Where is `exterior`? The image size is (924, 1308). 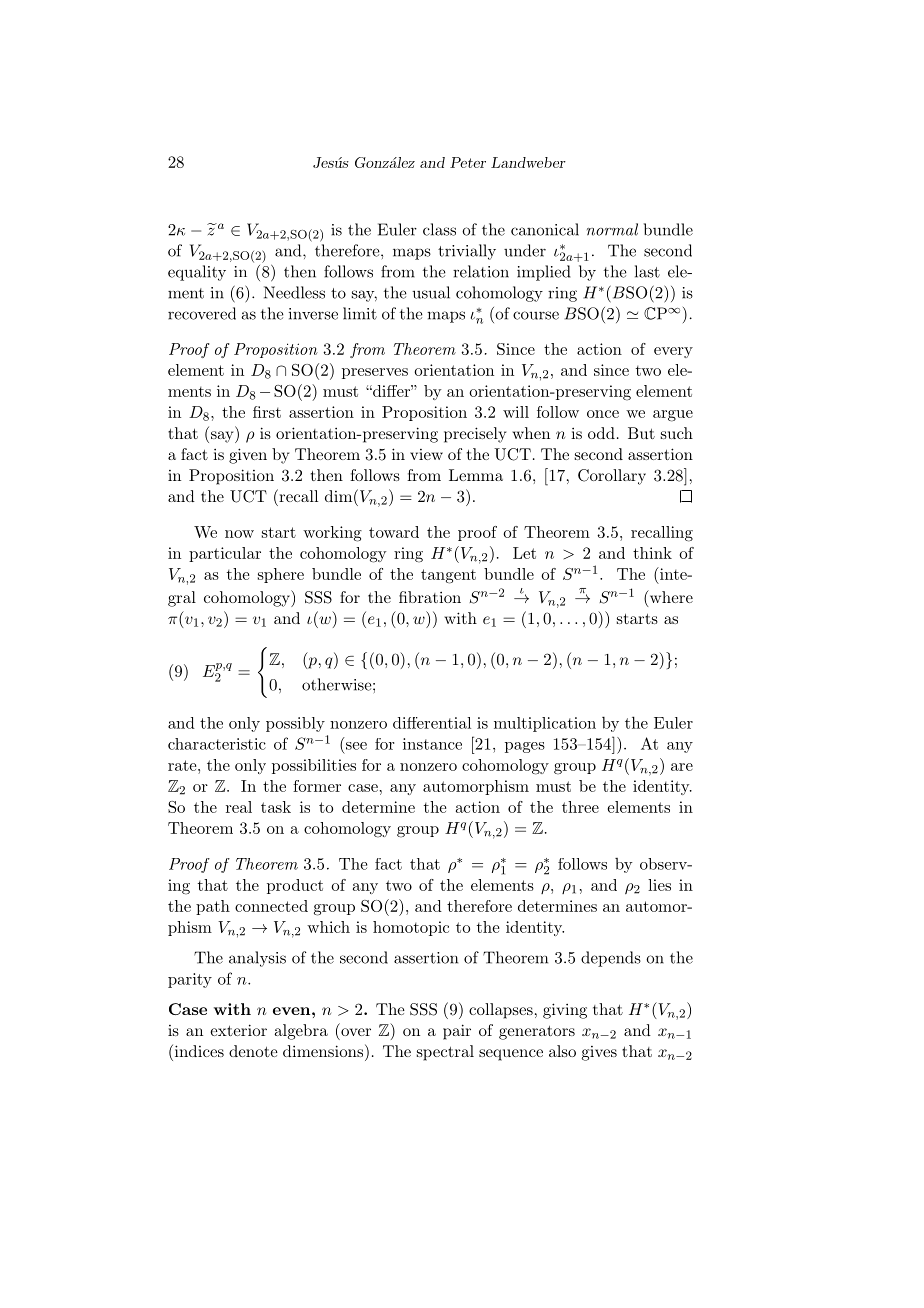
exterior is located at coordinates (238, 1030).
